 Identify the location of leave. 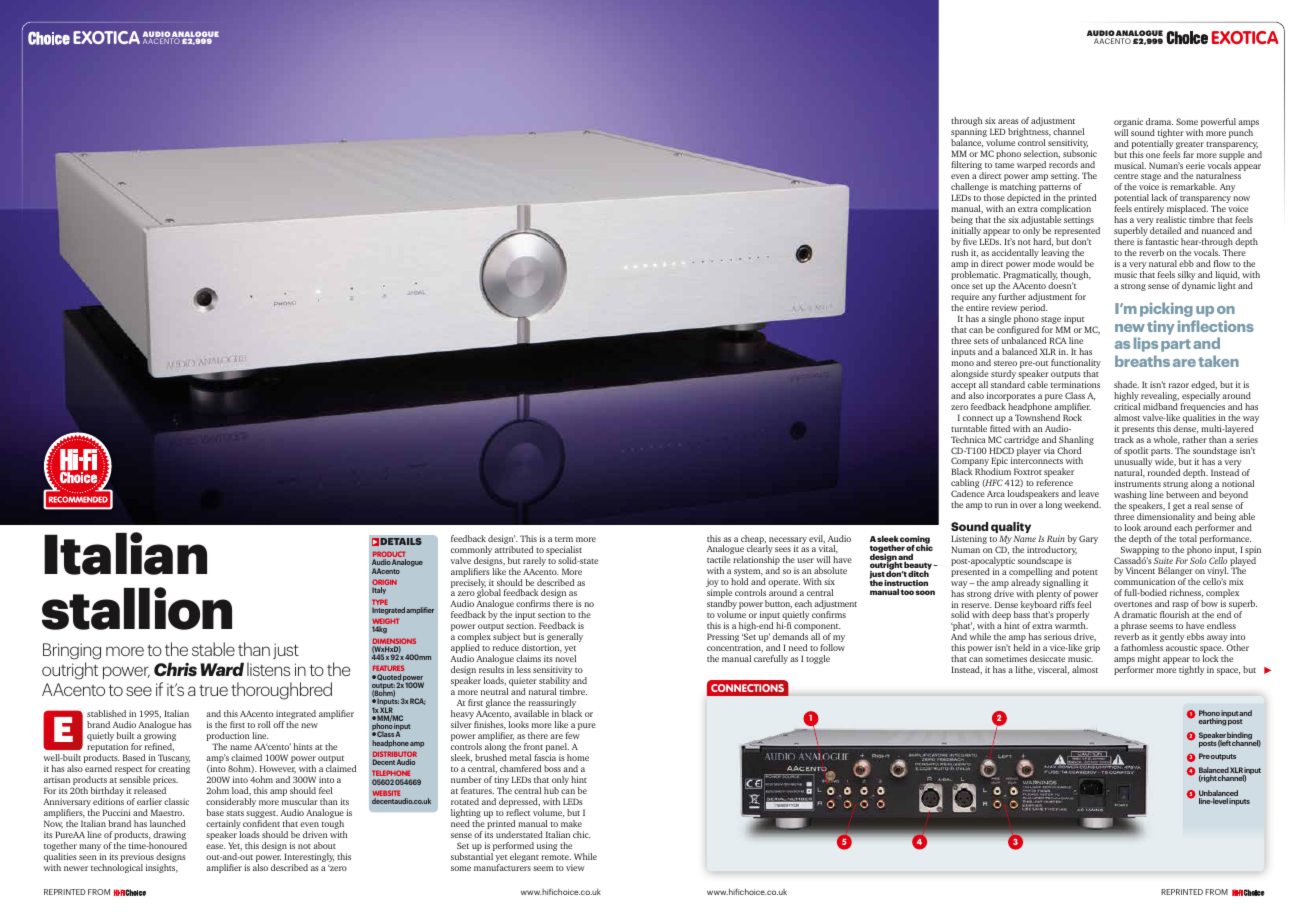
(1089, 493).
